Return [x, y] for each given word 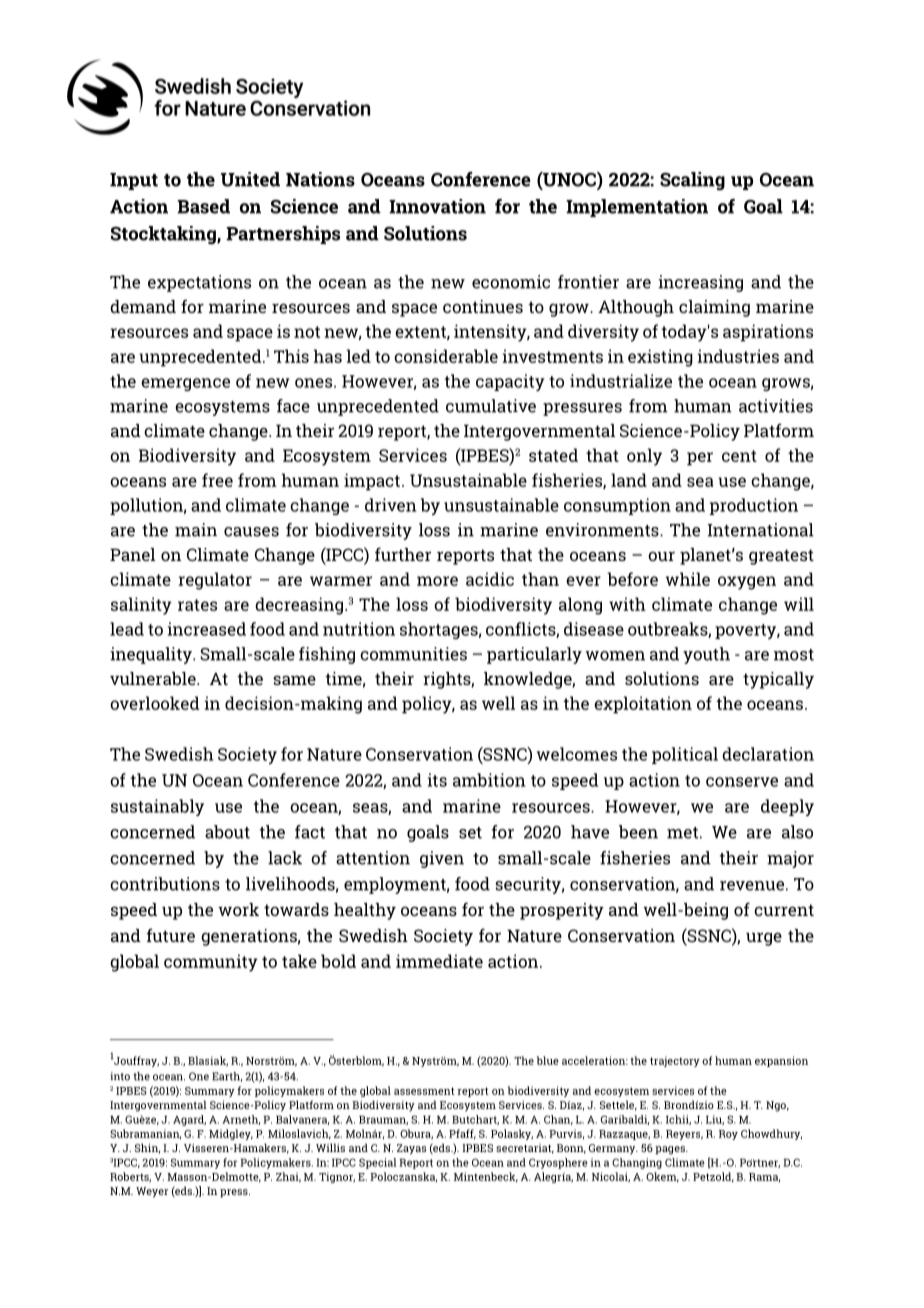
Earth [227, 1077]
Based [203, 206]
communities [413, 654]
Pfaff [462, 1134]
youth [706, 655]
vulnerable [154, 678]
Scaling [692, 181]
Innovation [437, 206]
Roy [728, 1135]
